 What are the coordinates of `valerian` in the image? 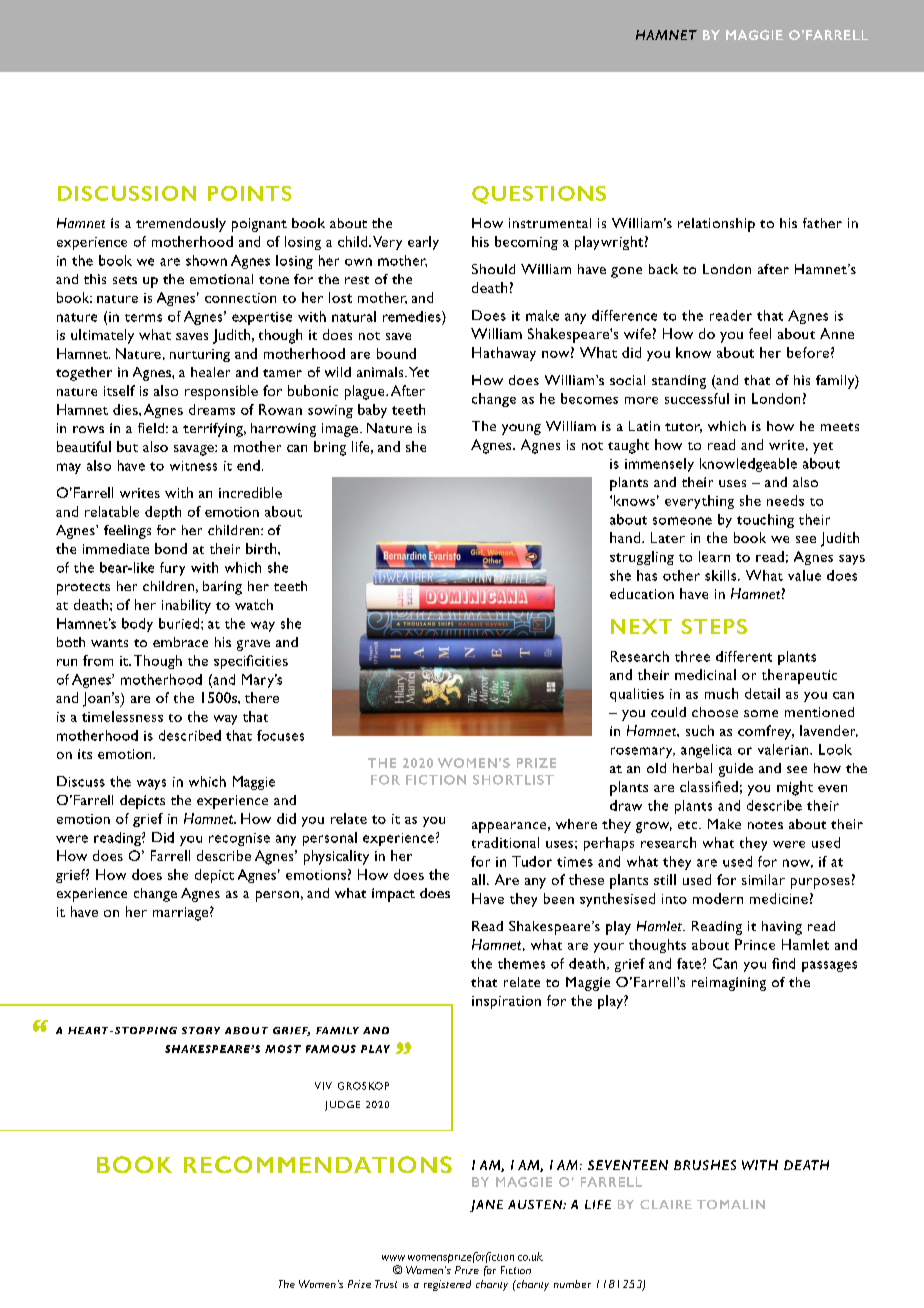 It's located at (784, 749).
